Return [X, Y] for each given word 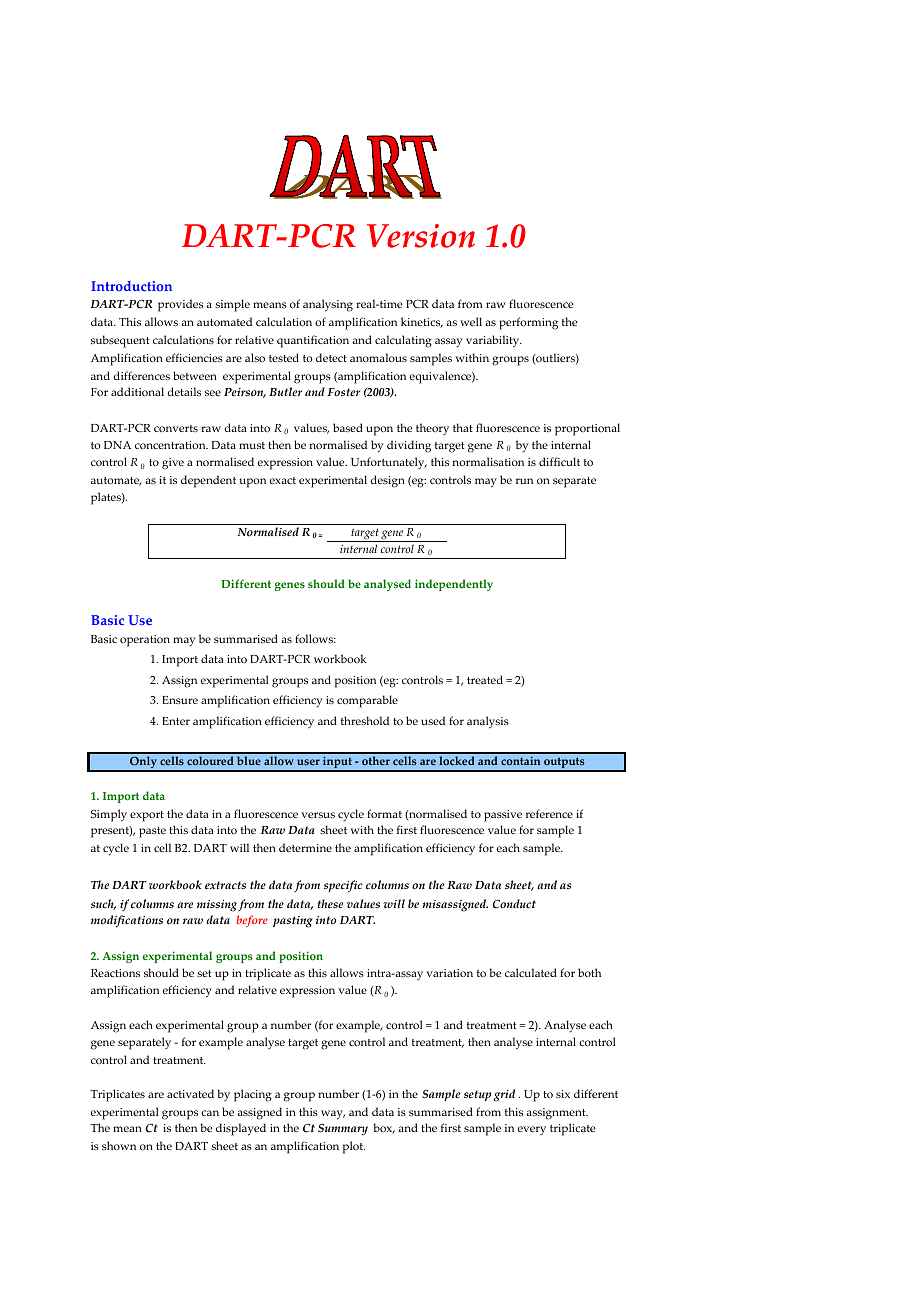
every [532, 1130]
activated [190, 1093]
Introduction [131, 286]
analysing [328, 305]
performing [528, 323]
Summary [343, 1129]
